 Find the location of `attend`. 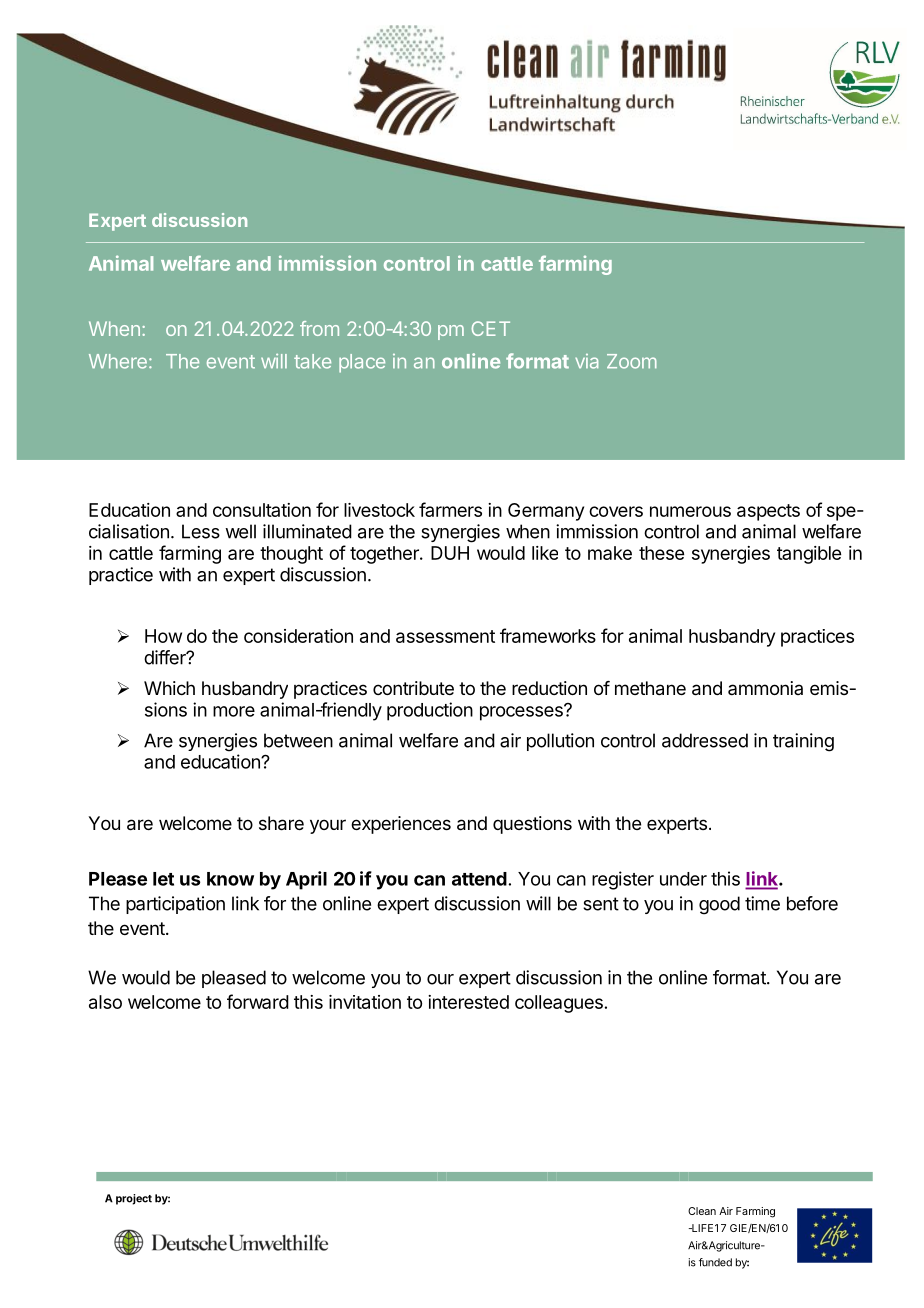

attend is located at coordinates (479, 879).
